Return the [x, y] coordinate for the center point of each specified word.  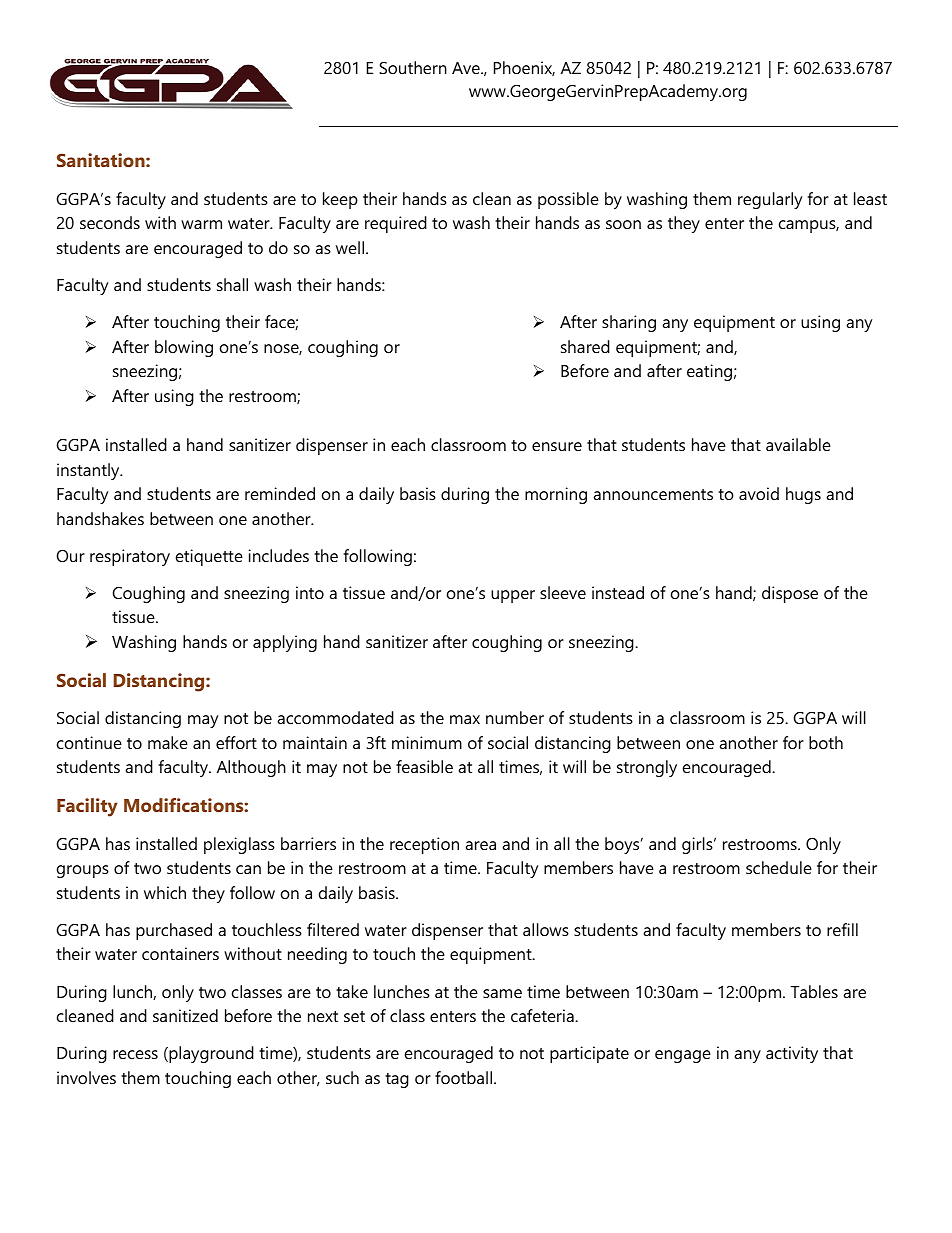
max [465, 719]
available [798, 444]
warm [201, 224]
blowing [184, 348]
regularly [770, 200]
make [168, 742]
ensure [557, 446]
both [826, 742]
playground [210, 1054]
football [465, 1077]
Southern [413, 67]
